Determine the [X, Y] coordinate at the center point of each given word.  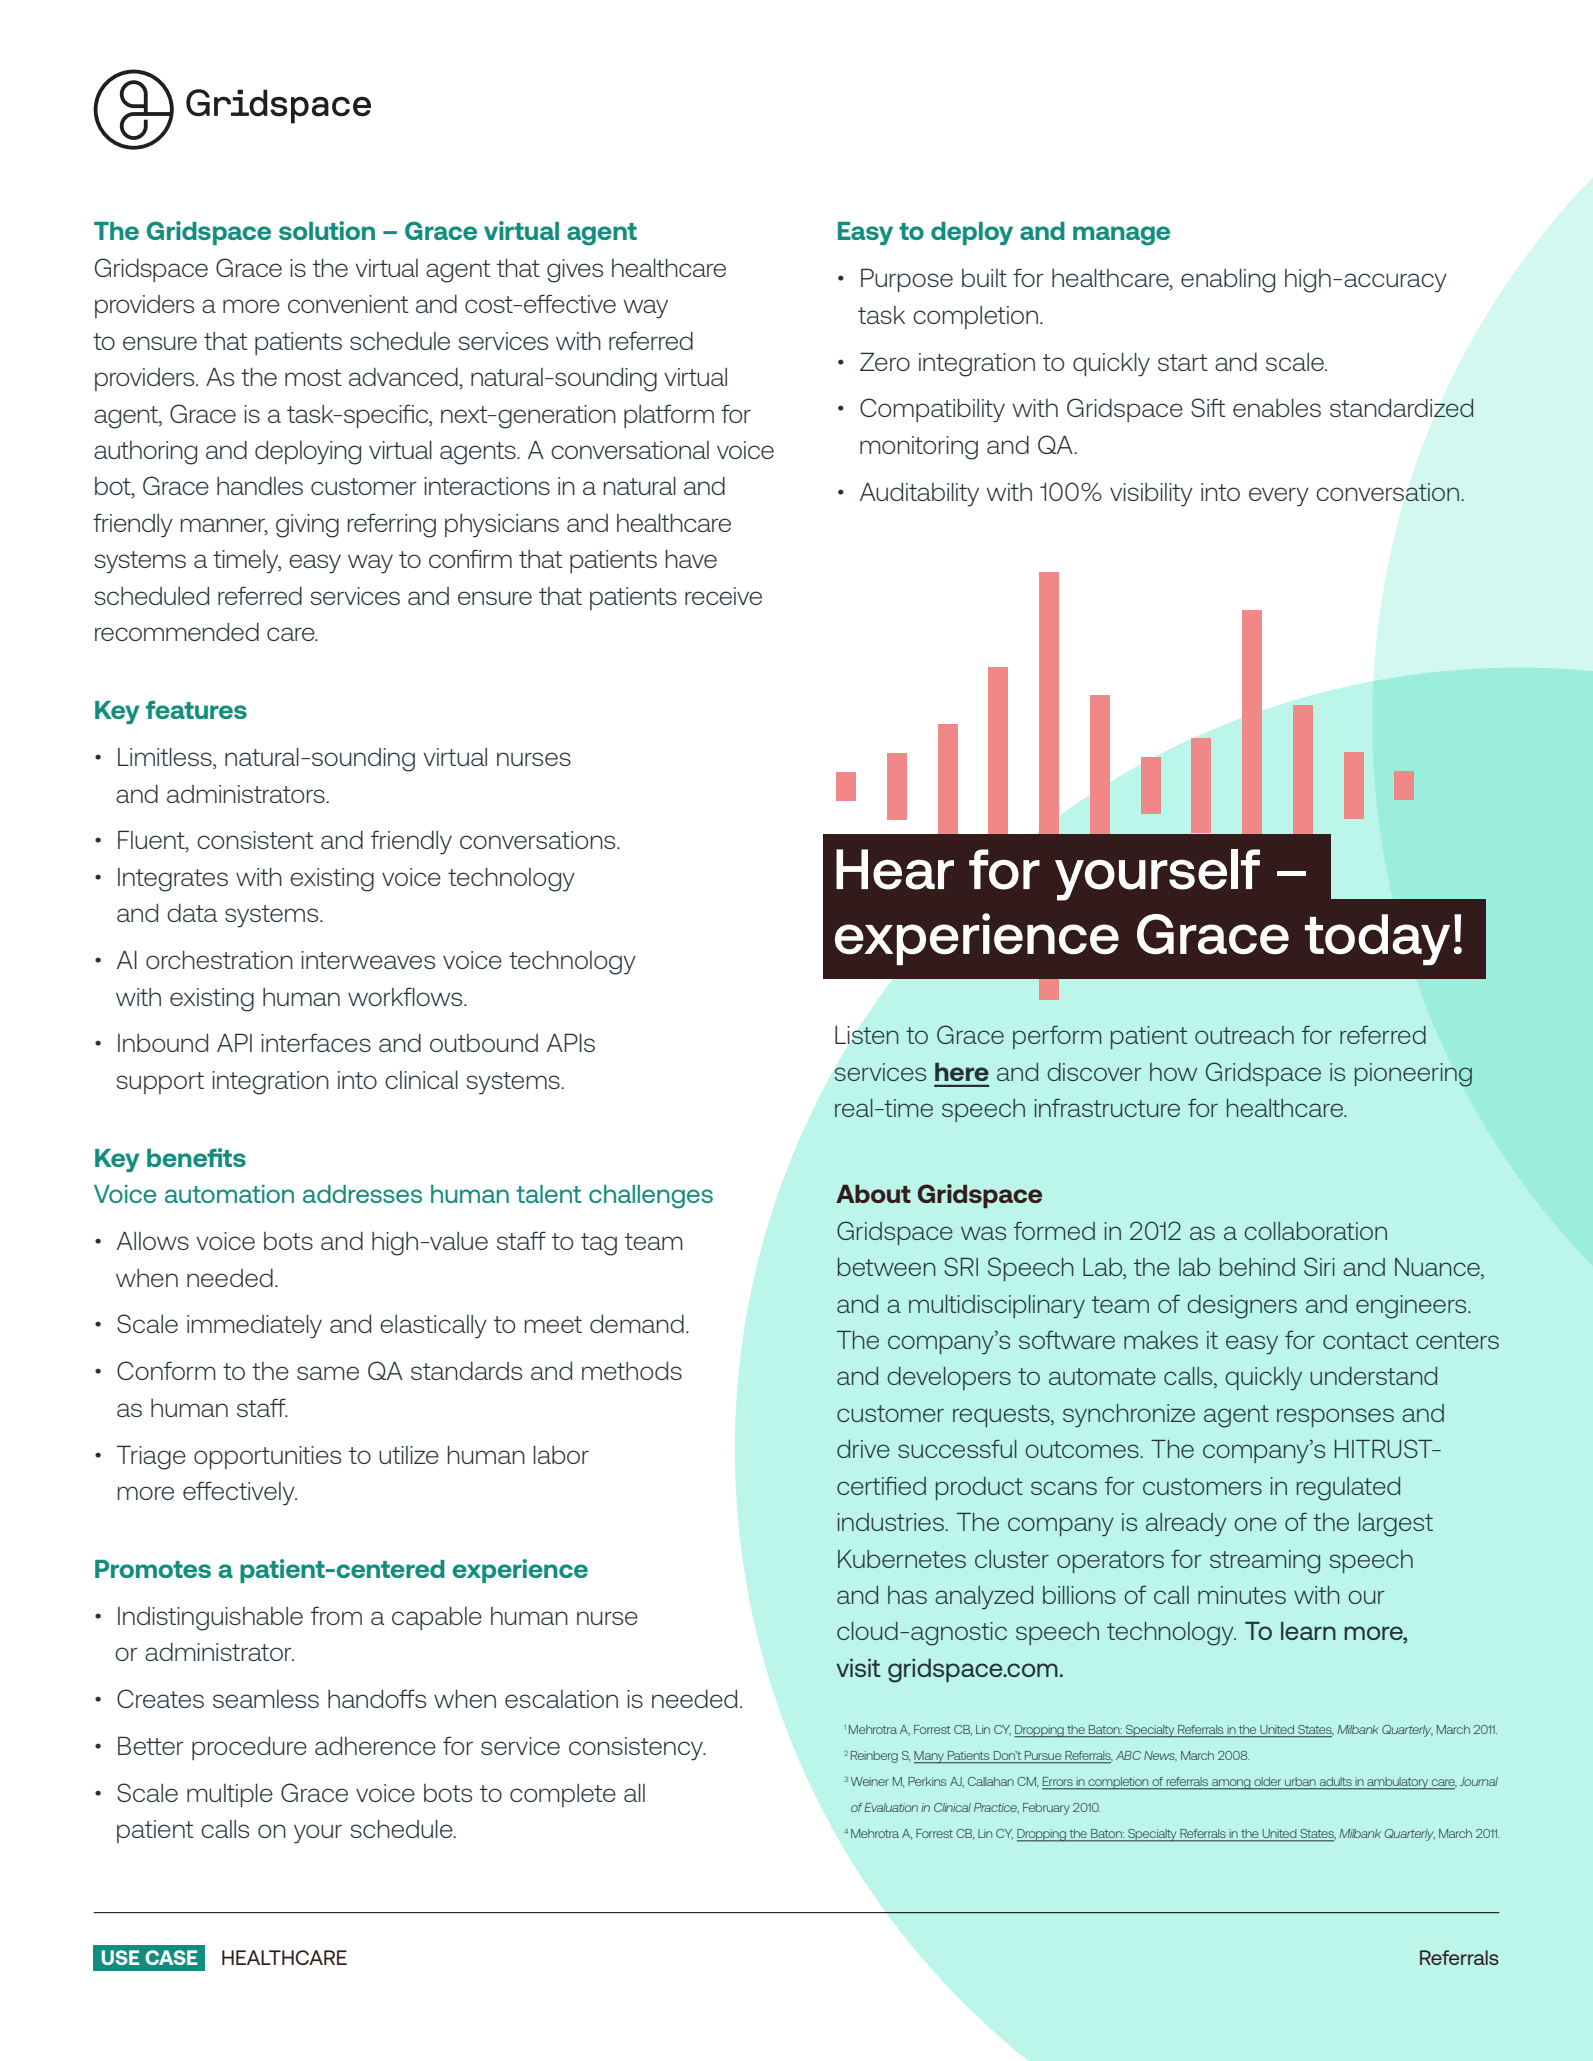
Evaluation [891, 1807]
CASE [171, 1957]
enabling [1228, 281]
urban [1300, 1783]
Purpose [907, 280]
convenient [348, 304]
